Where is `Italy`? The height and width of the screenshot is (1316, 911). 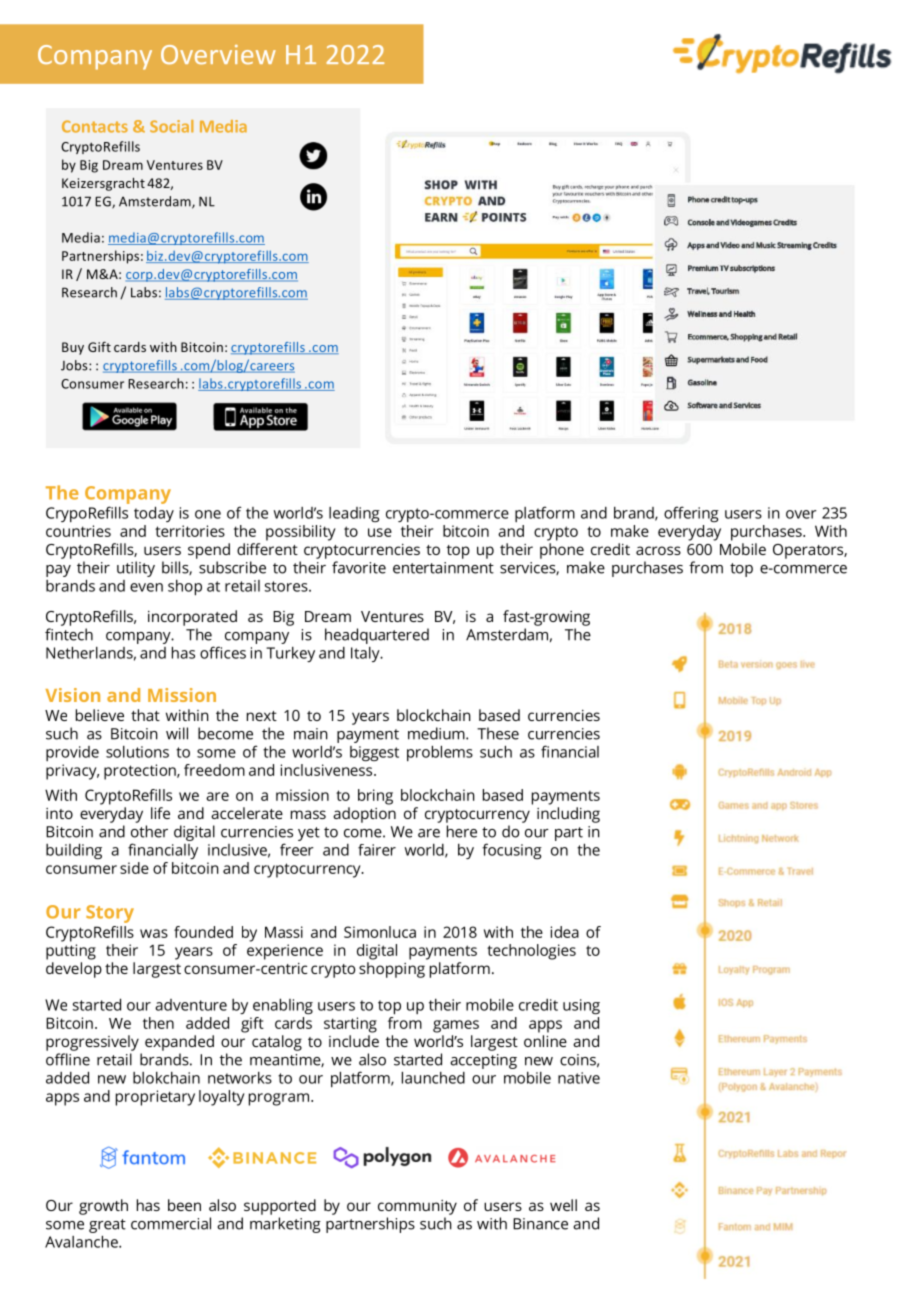
Italy is located at coordinates (366, 654).
